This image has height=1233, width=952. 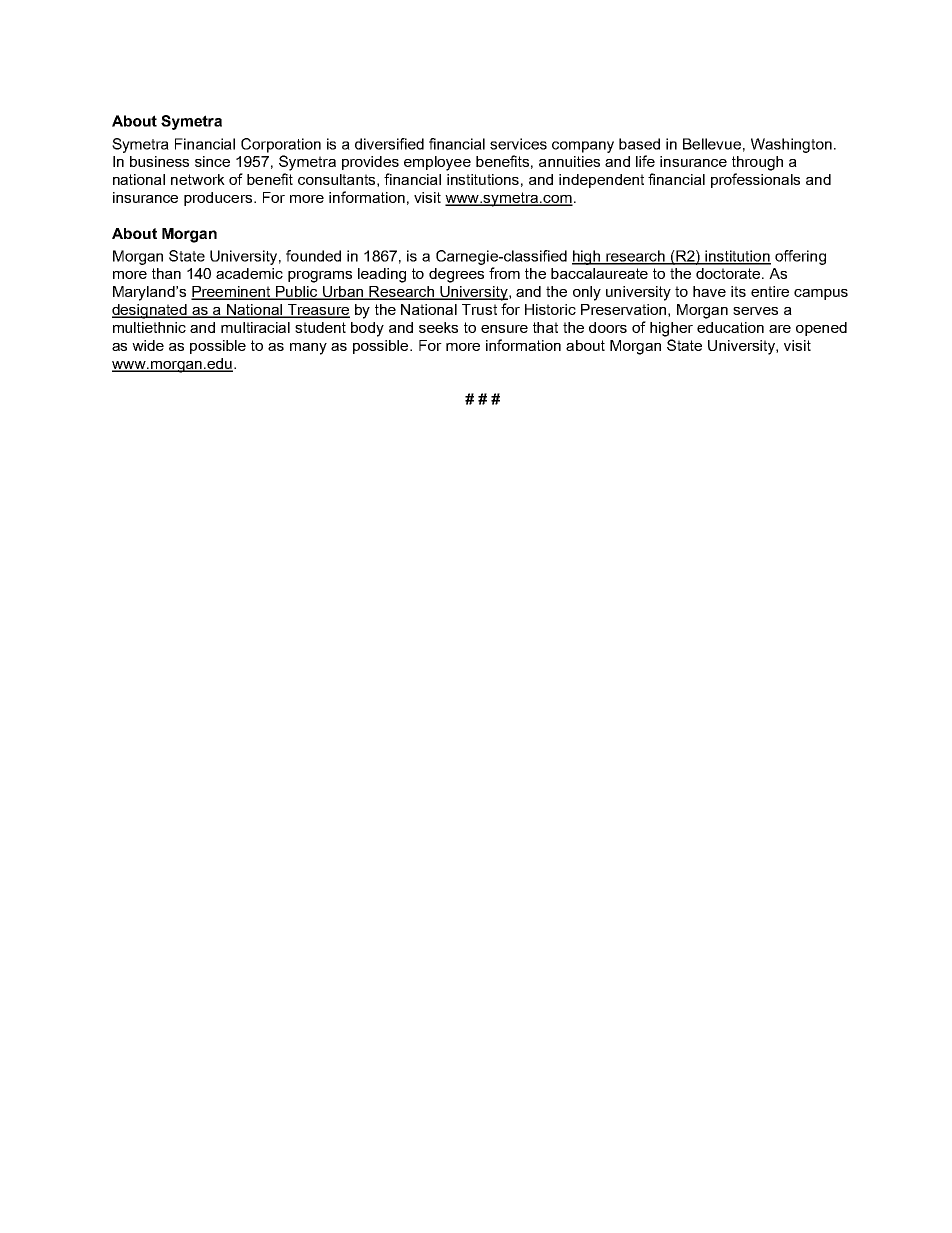 What do you see at coordinates (791, 145) in the image?
I see `Washington` at bounding box center [791, 145].
